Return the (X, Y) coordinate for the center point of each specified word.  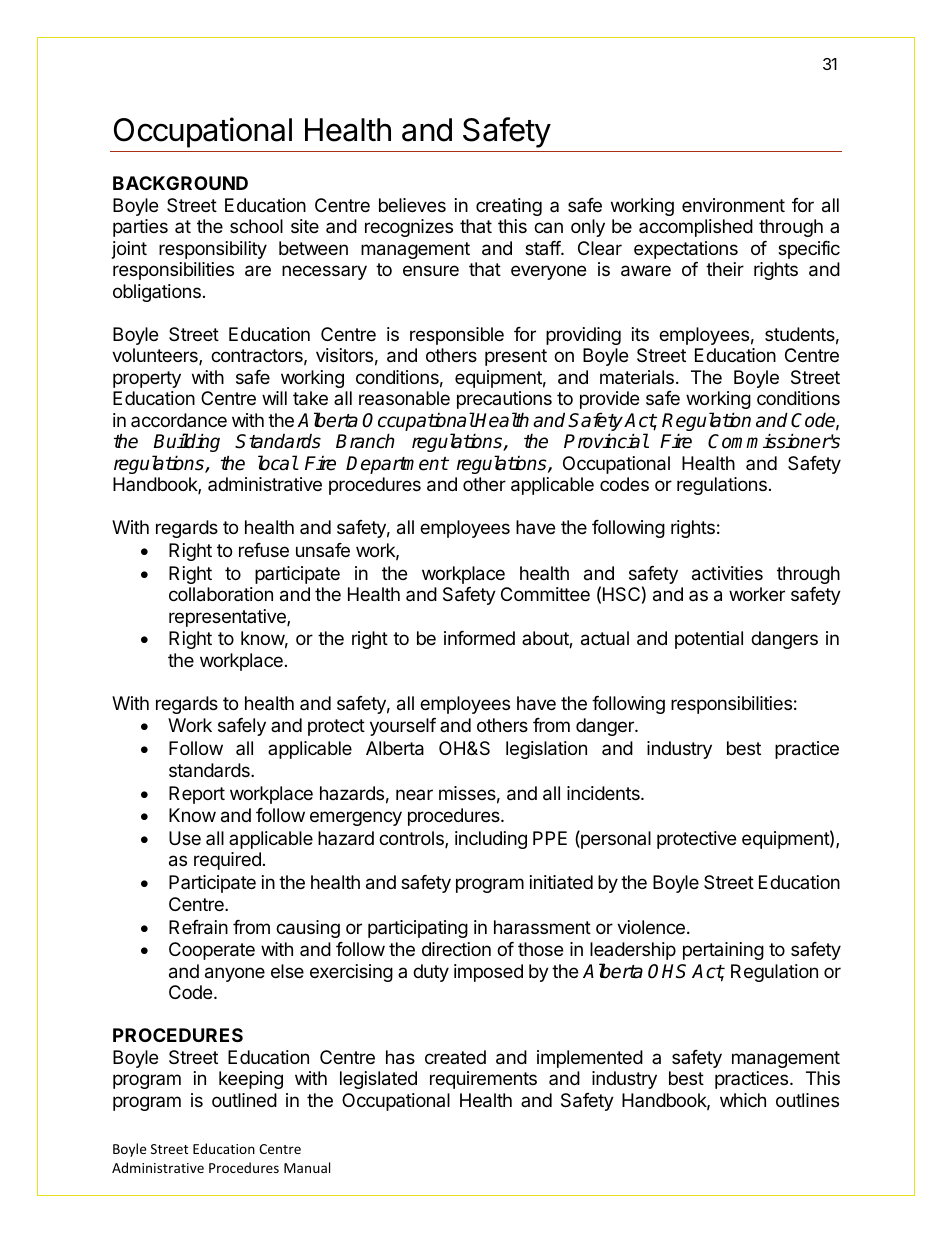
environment (733, 205)
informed (479, 638)
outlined (244, 1100)
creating (509, 207)
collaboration (221, 594)
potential (709, 640)
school (256, 226)
